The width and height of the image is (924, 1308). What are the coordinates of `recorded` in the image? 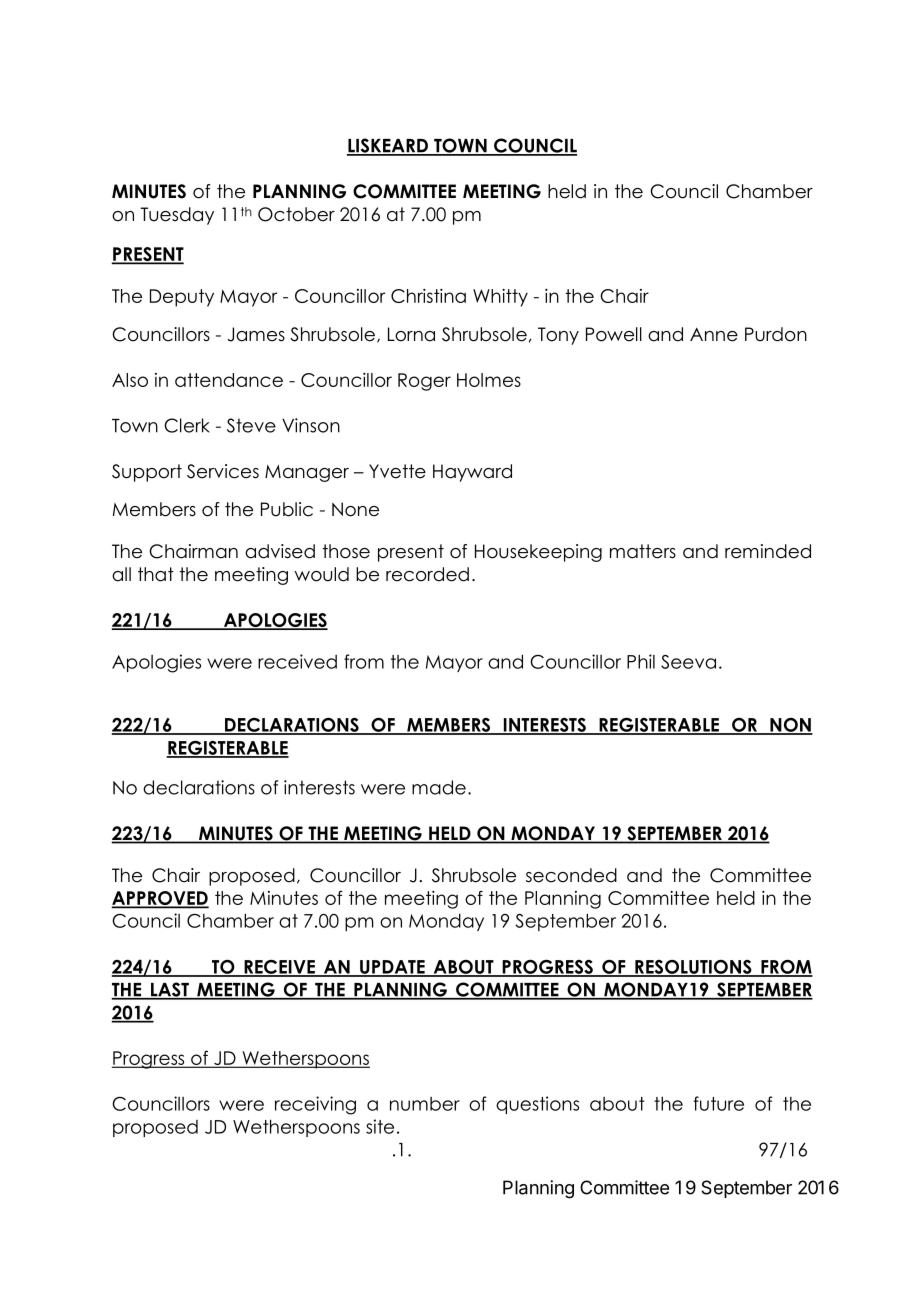 It's located at (427, 574).
